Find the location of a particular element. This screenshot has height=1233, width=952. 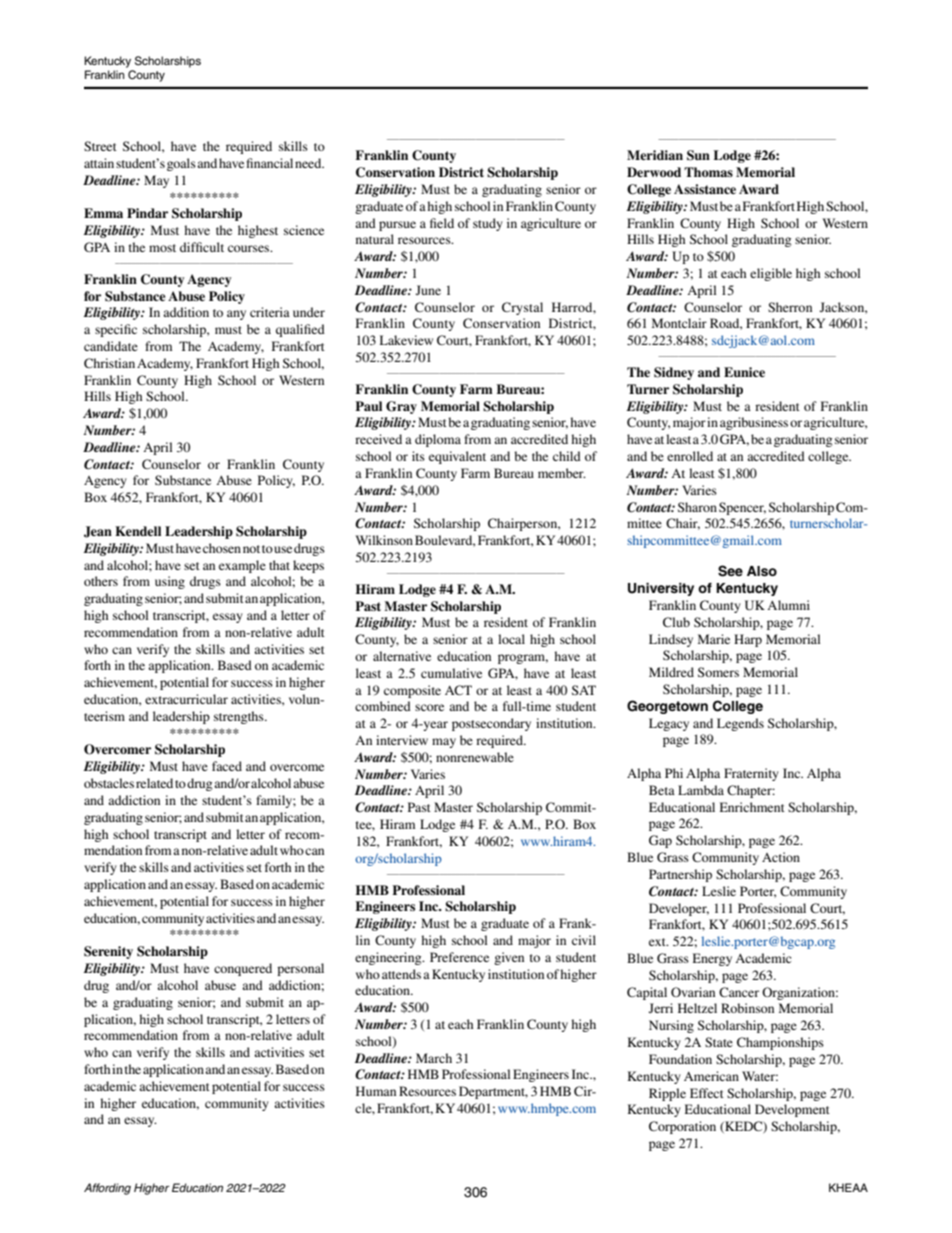

field is located at coordinates (442, 223).
